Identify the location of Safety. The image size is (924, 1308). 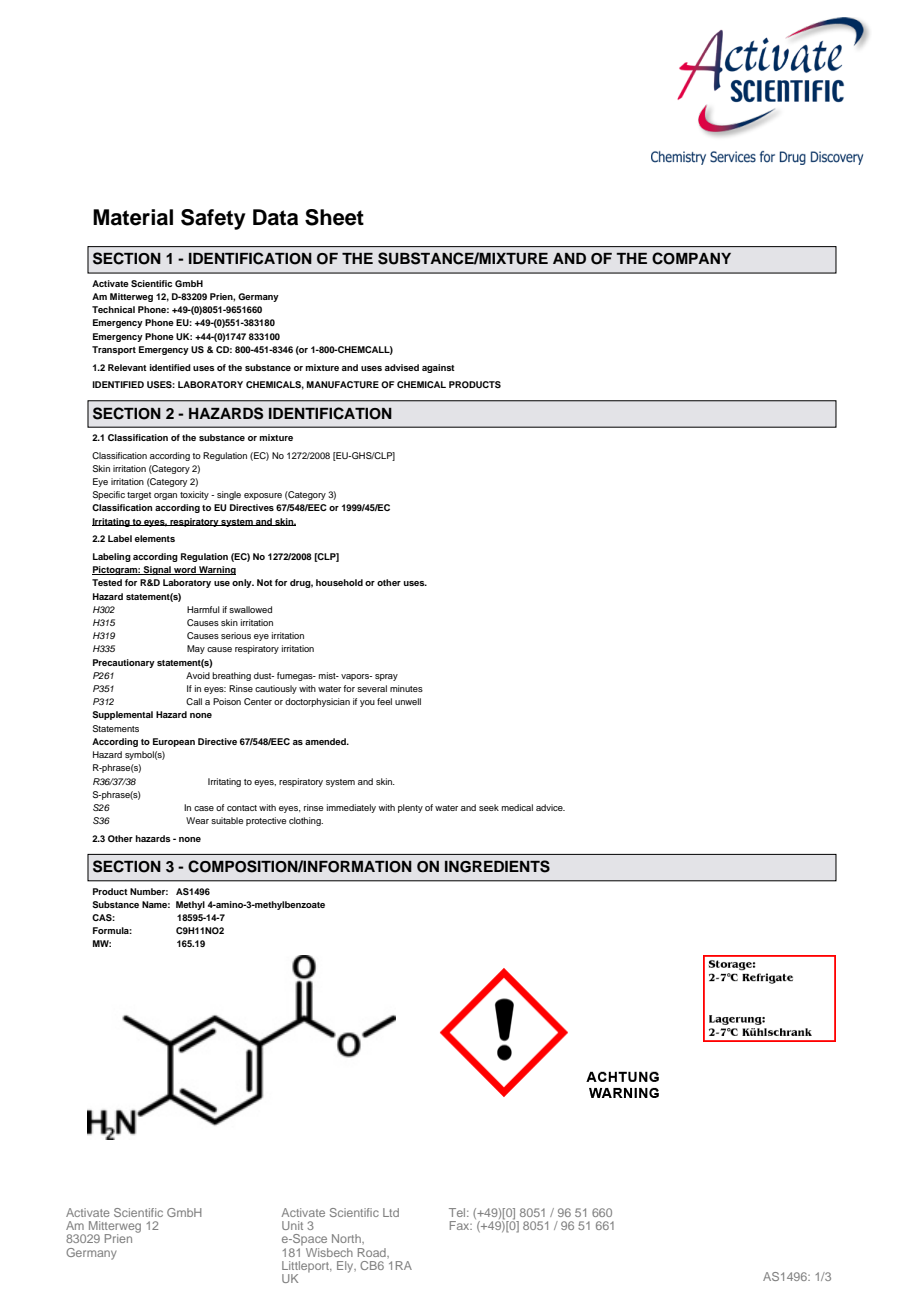
(213, 219).
